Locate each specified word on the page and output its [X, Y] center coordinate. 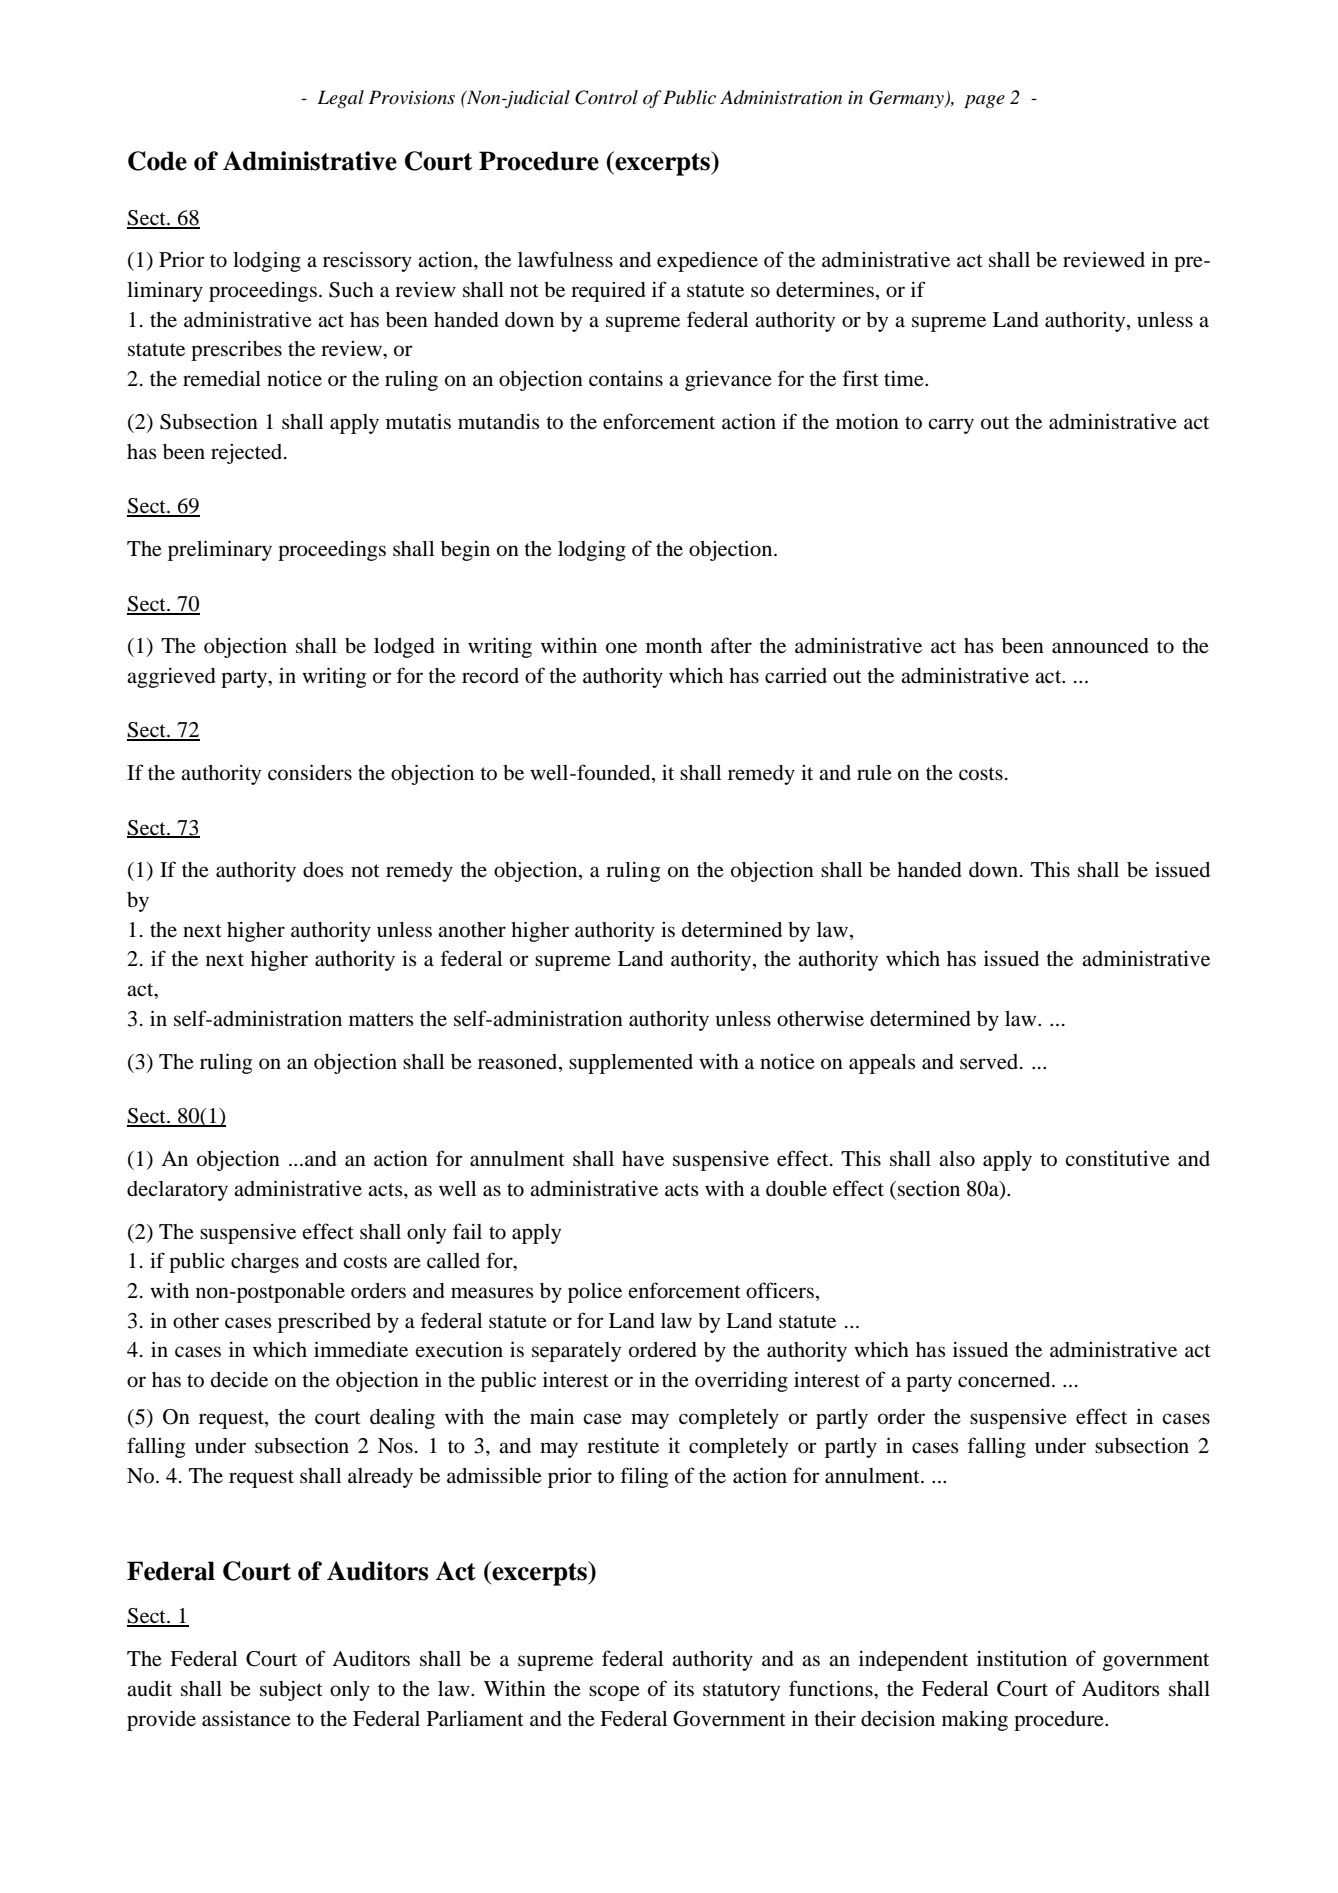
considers [310, 772]
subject [291, 1690]
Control [606, 97]
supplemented [631, 1064]
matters [381, 1020]
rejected [248, 454]
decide [239, 1379]
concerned [1005, 1380]
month [674, 646]
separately [576, 1352]
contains [626, 379]
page [984, 101]
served [990, 1062]
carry [951, 426]
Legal [340, 99]
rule [874, 773]
